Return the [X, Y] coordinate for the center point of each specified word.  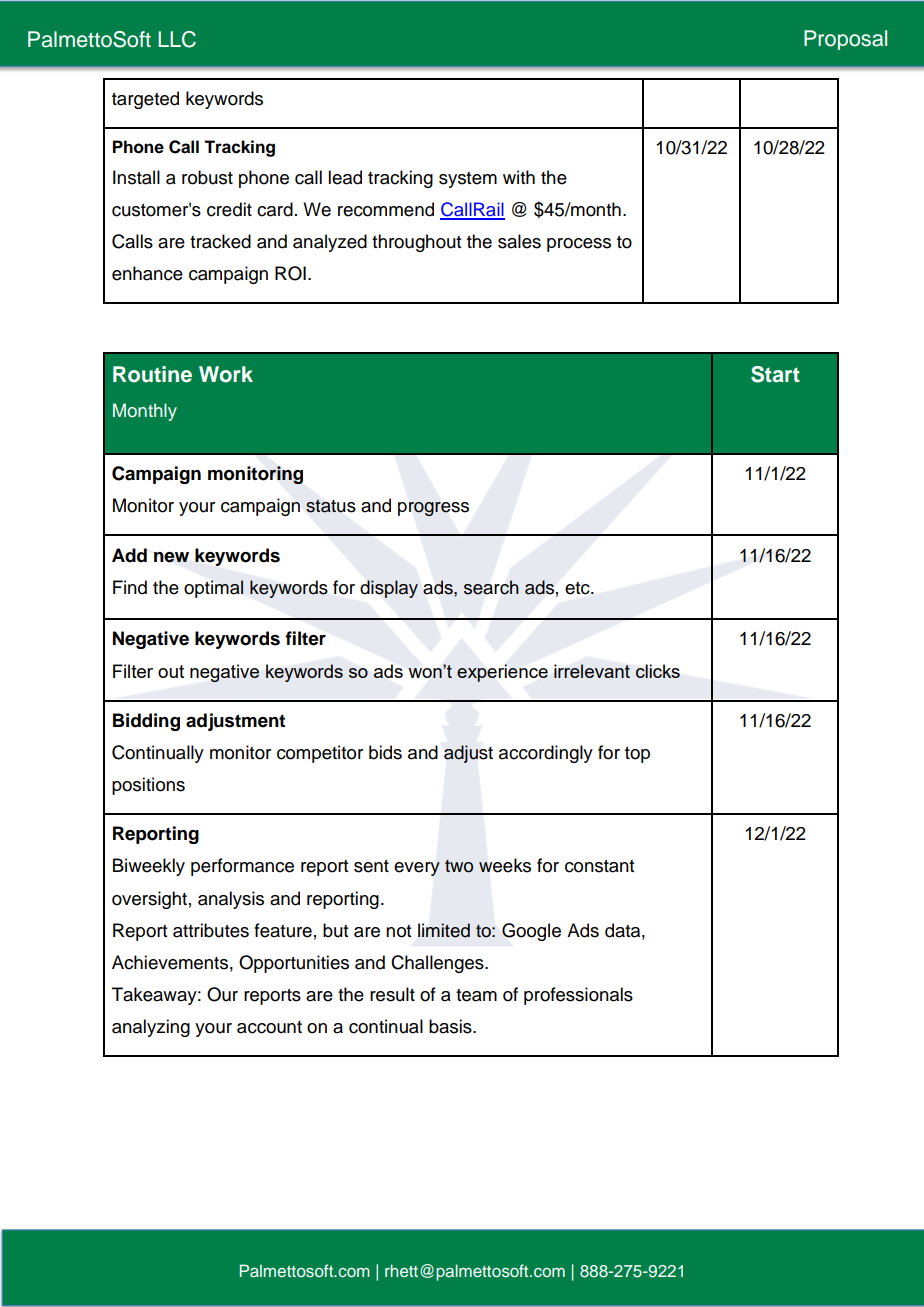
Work [226, 374]
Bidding [146, 722]
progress [433, 509]
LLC [177, 39]
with [519, 177]
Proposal [845, 40]
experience [502, 673]
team [476, 995]
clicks [658, 671]
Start [775, 374]
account [269, 1027]
